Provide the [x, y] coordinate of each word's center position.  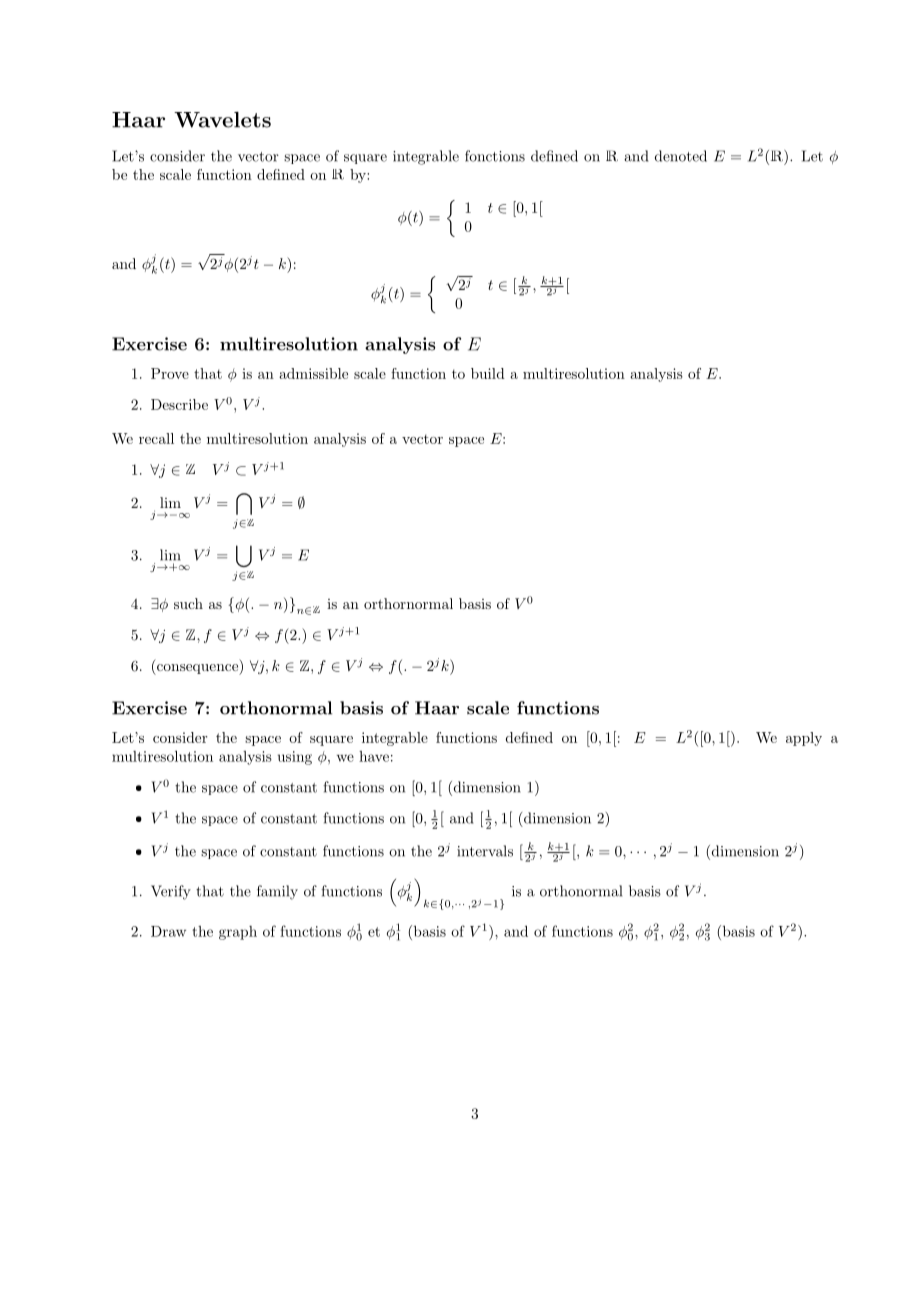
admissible [313, 373]
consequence [197, 669]
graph [238, 933]
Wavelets [222, 120]
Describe [179, 404]
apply [804, 739]
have [374, 756]
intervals [485, 851]
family [277, 892]
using [295, 758]
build [488, 373]
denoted [681, 156]
